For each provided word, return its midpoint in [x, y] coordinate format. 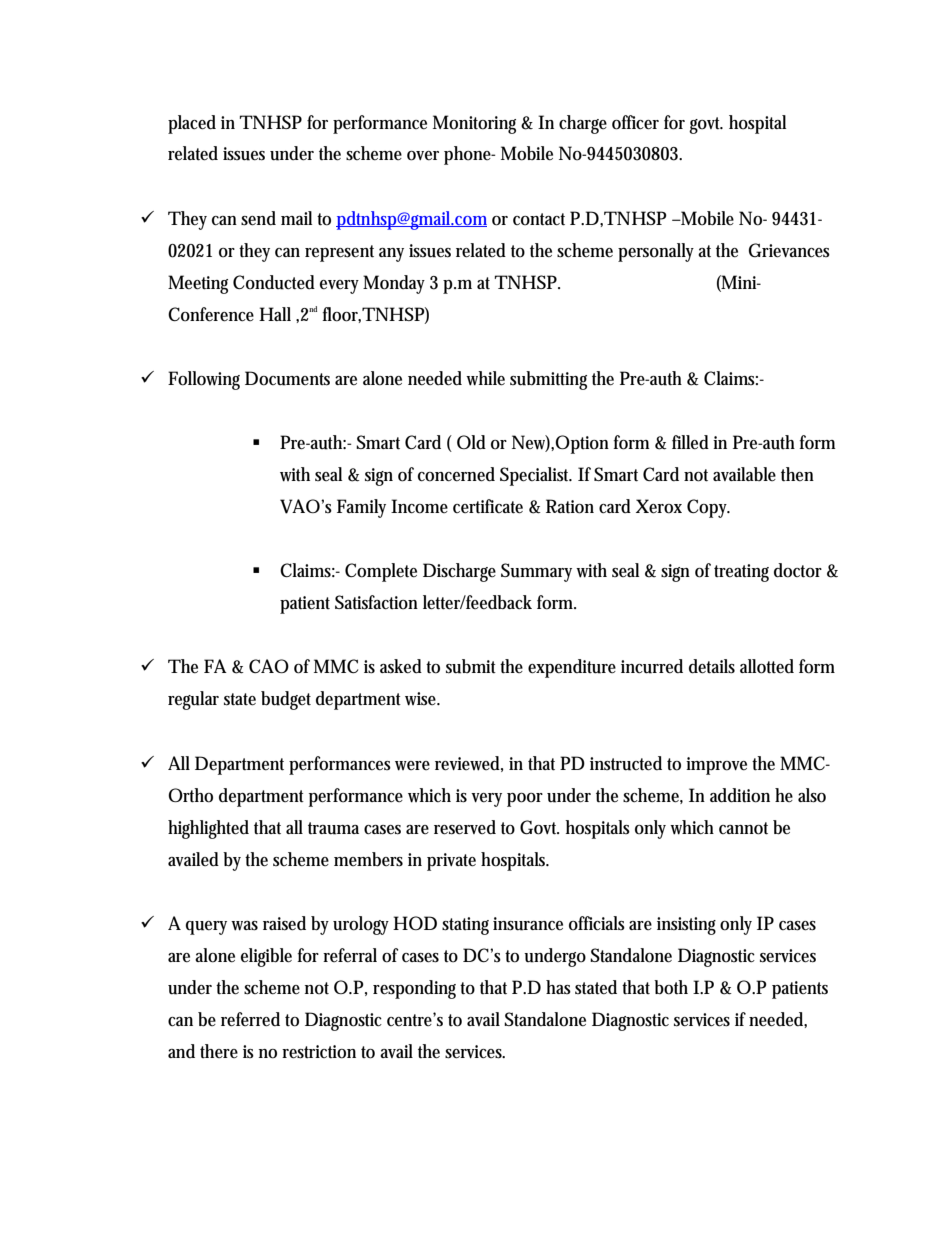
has [558, 987]
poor [525, 800]
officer [635, 122]
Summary [539, 572]
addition [740, 795]
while [485, 378]
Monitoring [477, 124]
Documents [287, 378]
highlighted [208, 829]
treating [741, 573]
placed [192, 124]
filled [690, 442]
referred [250, 1019]
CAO [269, 666]
